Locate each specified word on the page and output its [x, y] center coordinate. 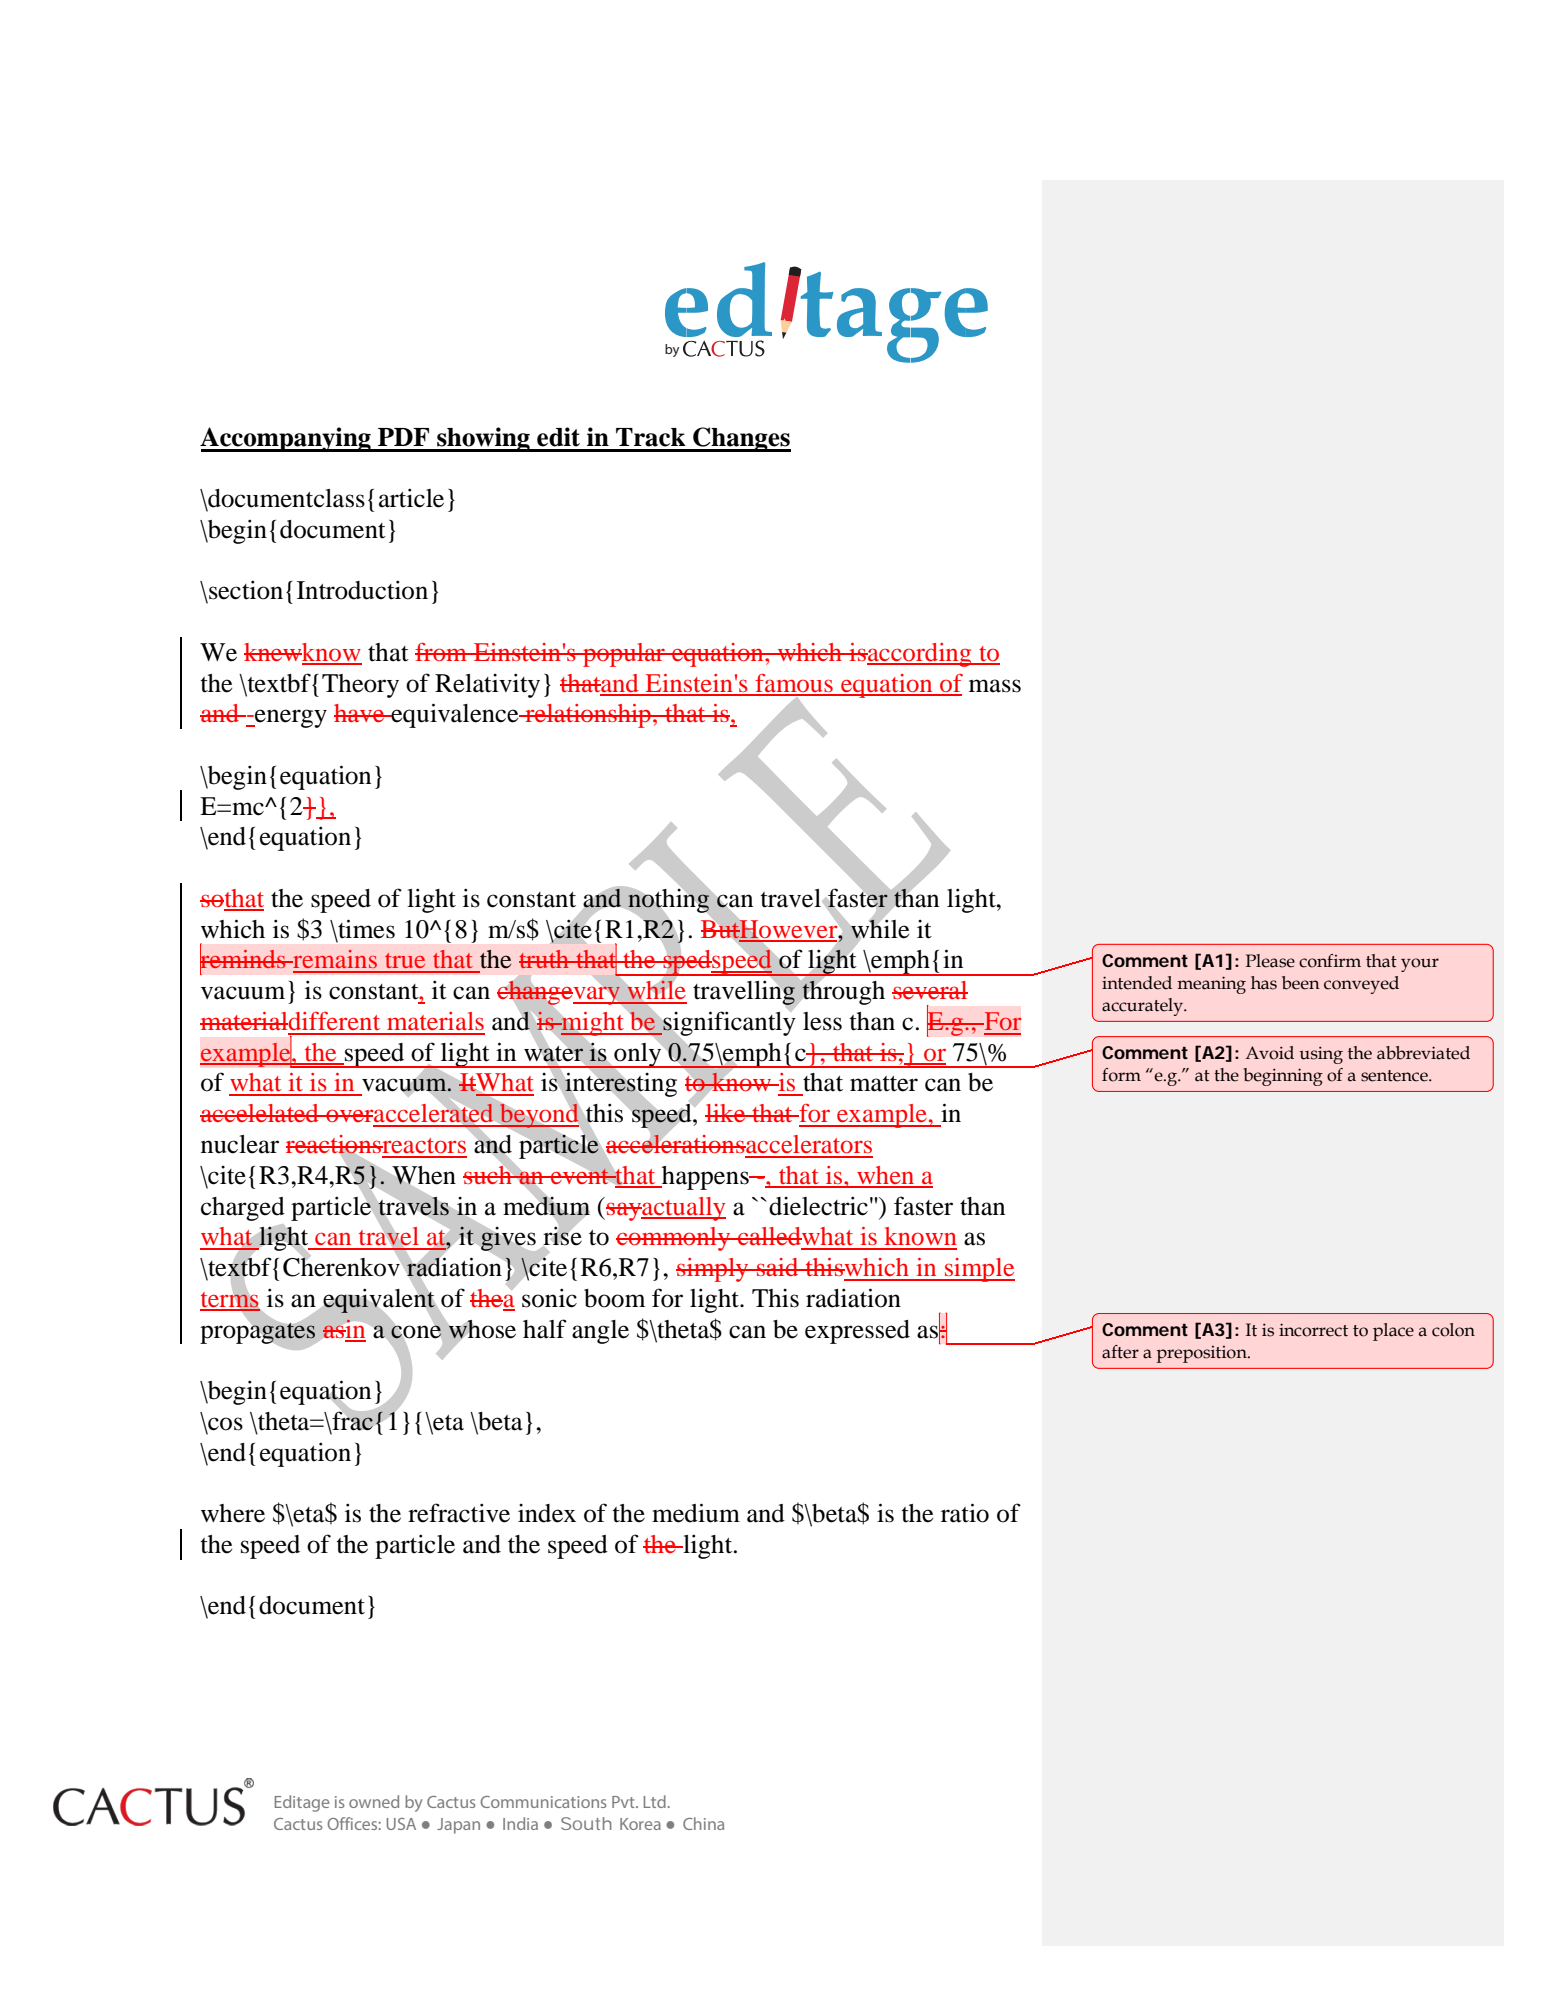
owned [374, 1801]
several [930, 990]
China [703, 1823]
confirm [1330, 961]
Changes [741, 439]
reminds [244, 959]
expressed [857, 1332]
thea [492, 1298]
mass [995, 686]
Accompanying [286, 439]
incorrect [1313, 1330]
